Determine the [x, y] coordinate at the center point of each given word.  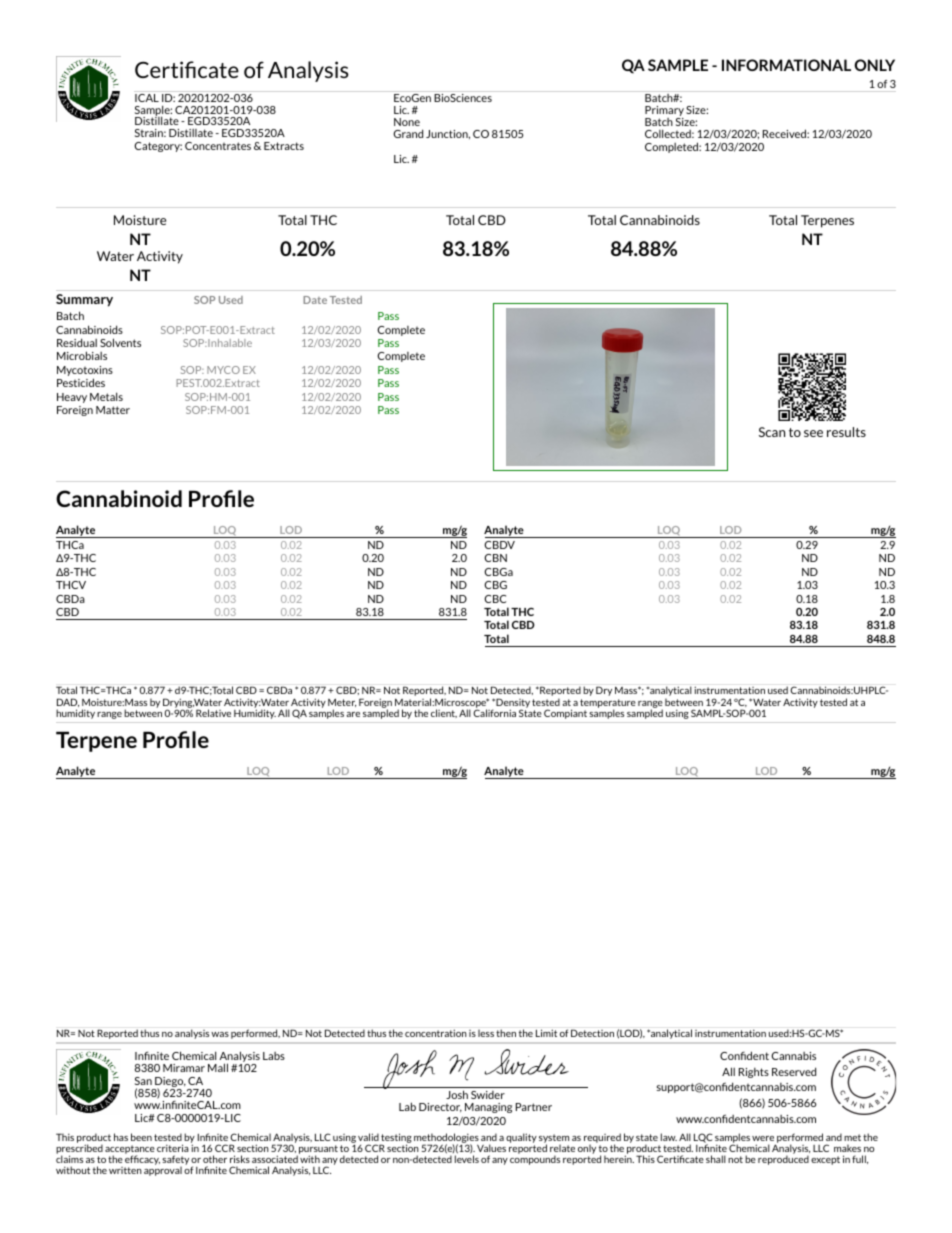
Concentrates [218, 146]
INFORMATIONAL [786, 65]
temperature [608, 704]
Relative [213, 713]
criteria [173, 1148]
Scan [772, 432]
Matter [113, 410]
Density [512, 704]
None [407, 122]
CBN [495, 558]
